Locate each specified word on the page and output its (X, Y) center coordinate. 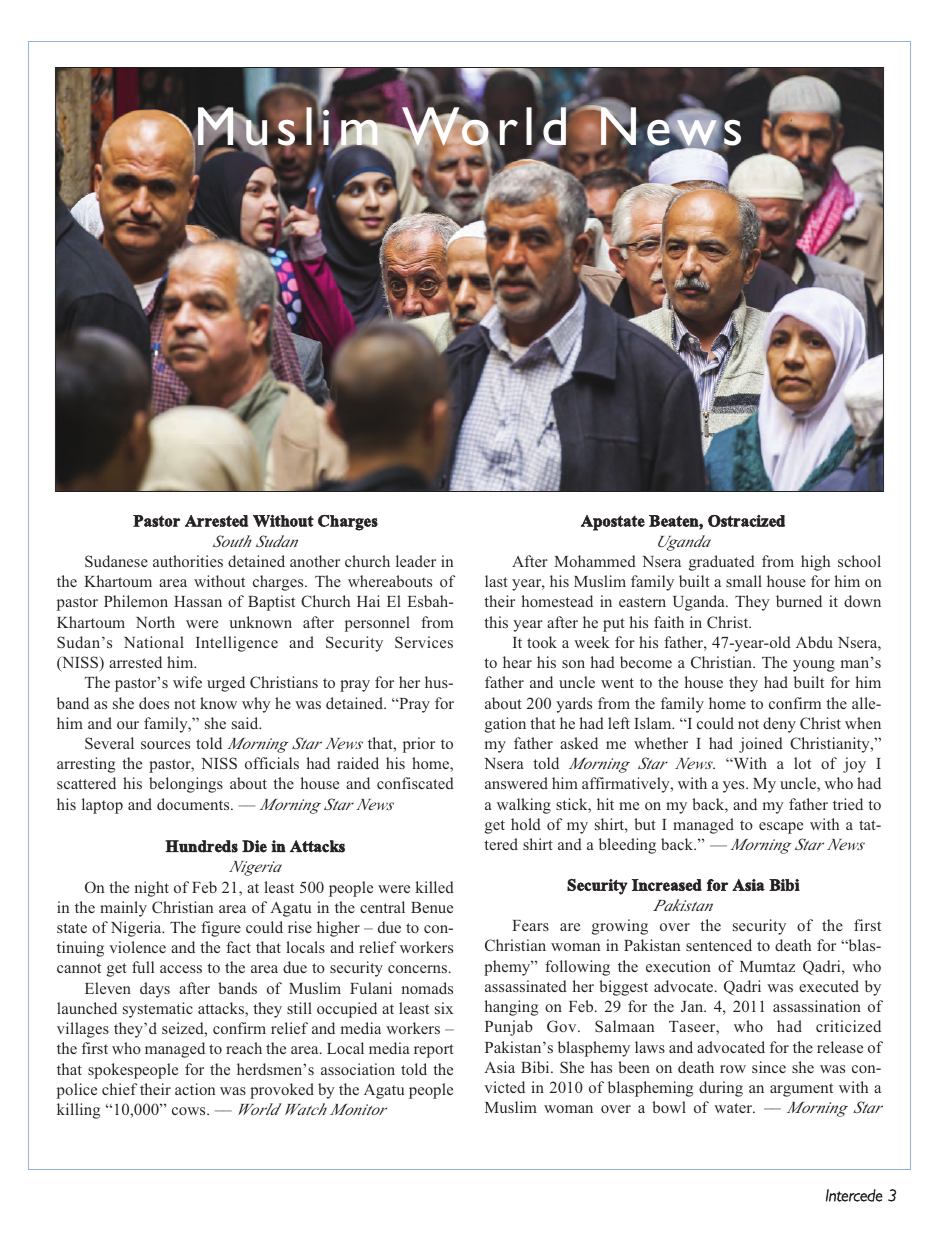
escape (781, 828)
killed (435, 887)
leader (416, 561)
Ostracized (746, 521)
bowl (669, 1107)
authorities (188, 561)
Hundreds (201, 846)
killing (78, 1111)
